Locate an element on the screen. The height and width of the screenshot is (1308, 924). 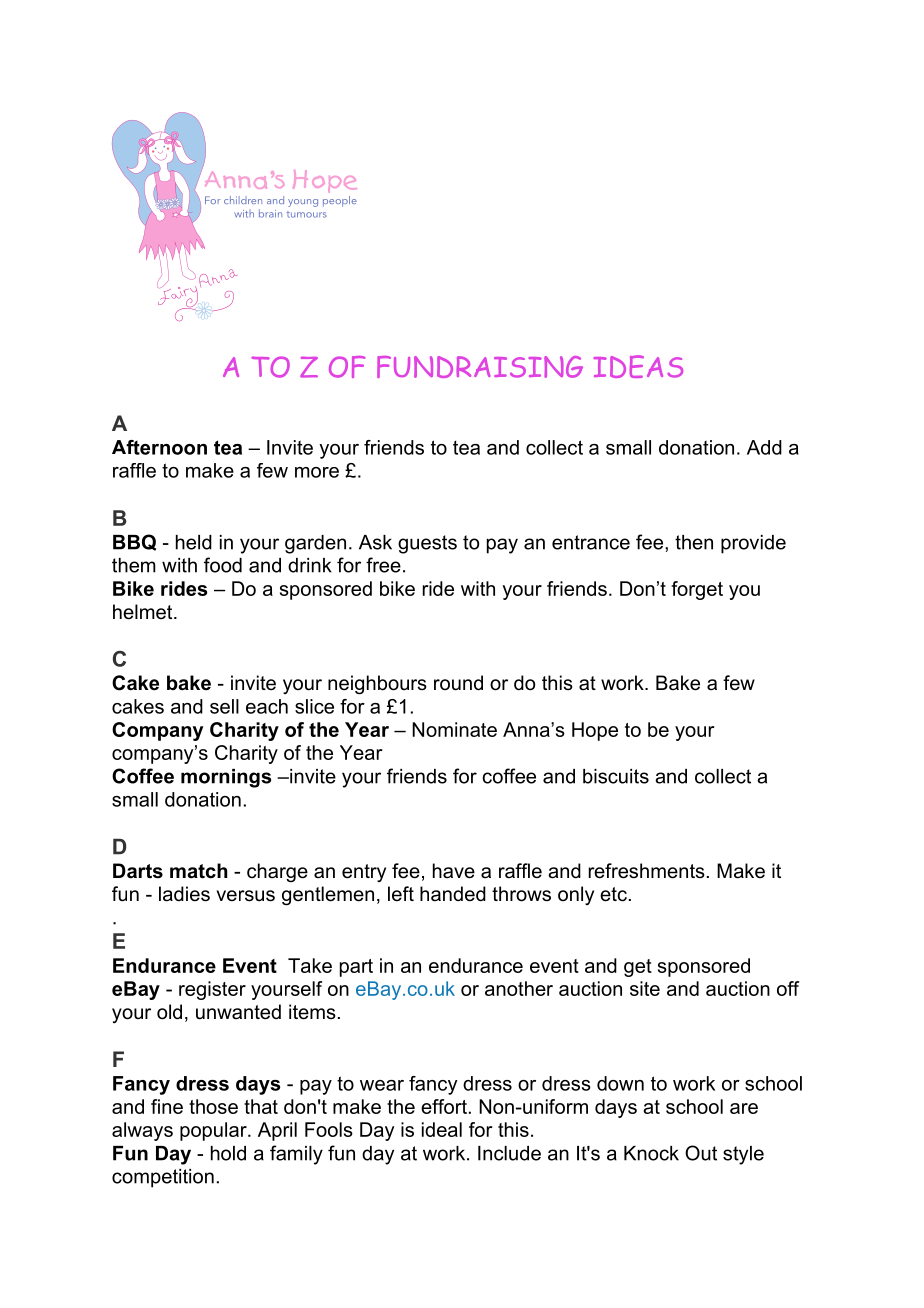
hold is located at coordinates (228, 1153).
